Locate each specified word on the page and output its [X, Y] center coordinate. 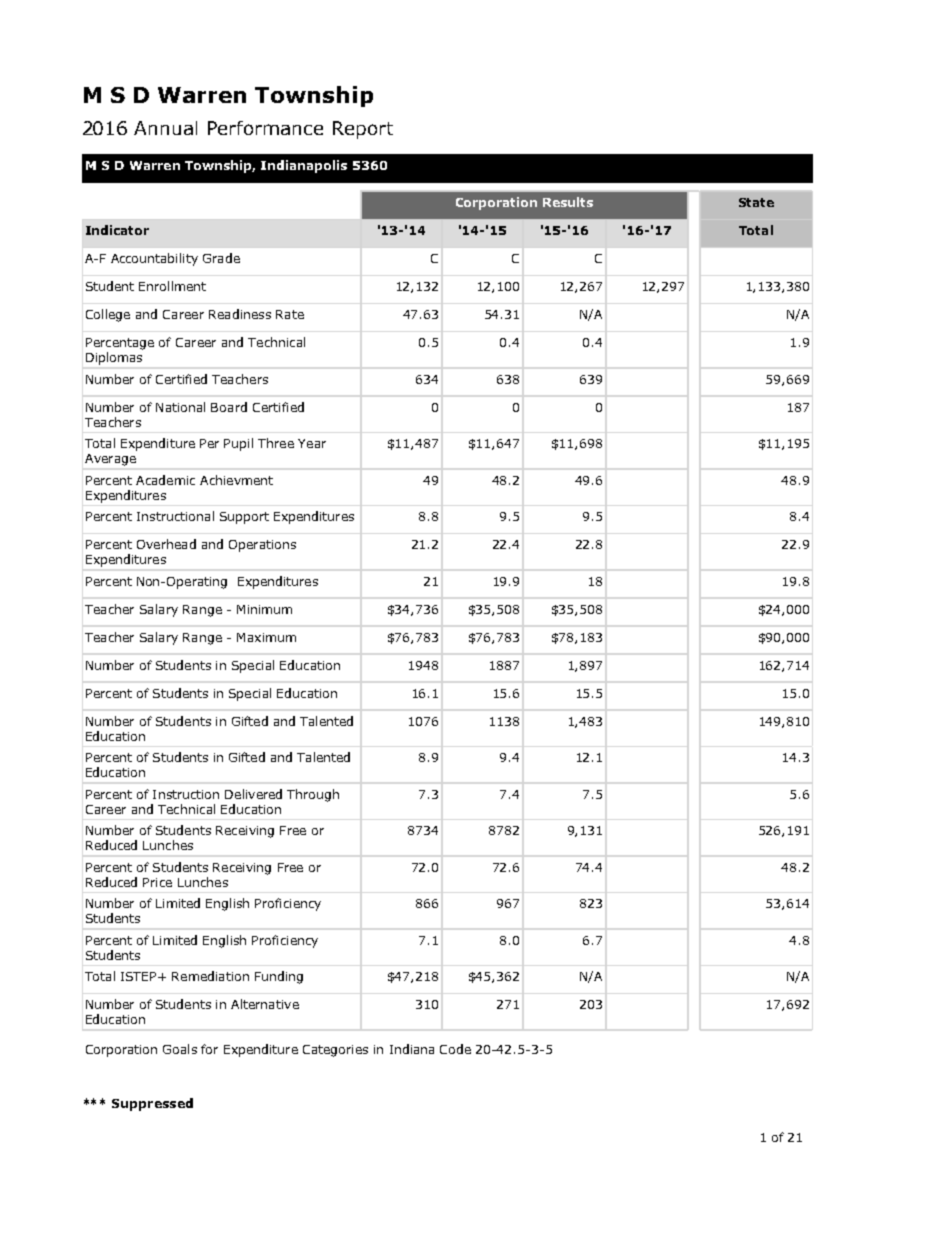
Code [455, 1049]
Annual [165, 128]
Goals [180, 1049]
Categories [335, 1051]
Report [363, 130]
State [756, 202]
